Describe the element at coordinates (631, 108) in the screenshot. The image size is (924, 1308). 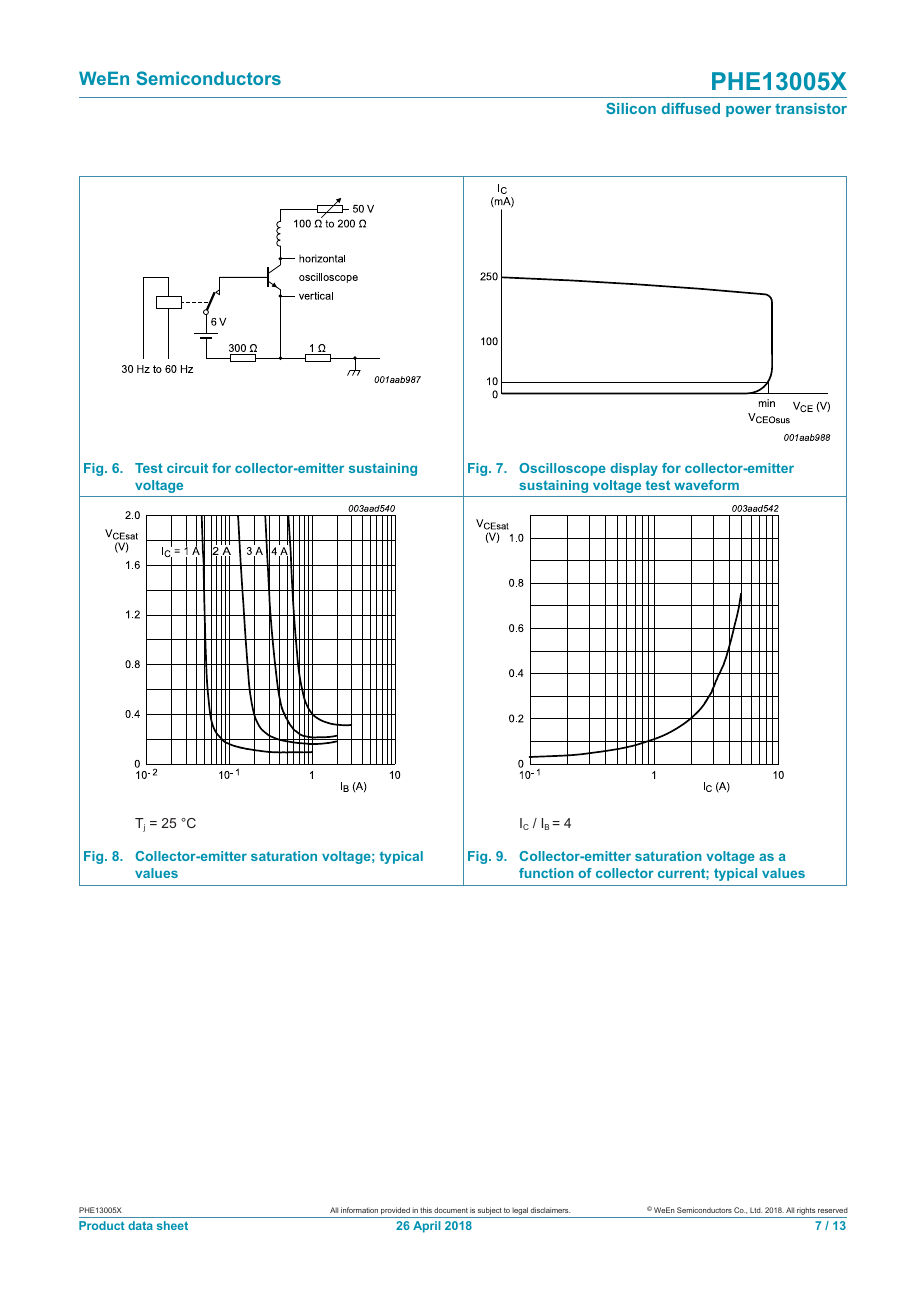
I see `Silicon` at that location.
